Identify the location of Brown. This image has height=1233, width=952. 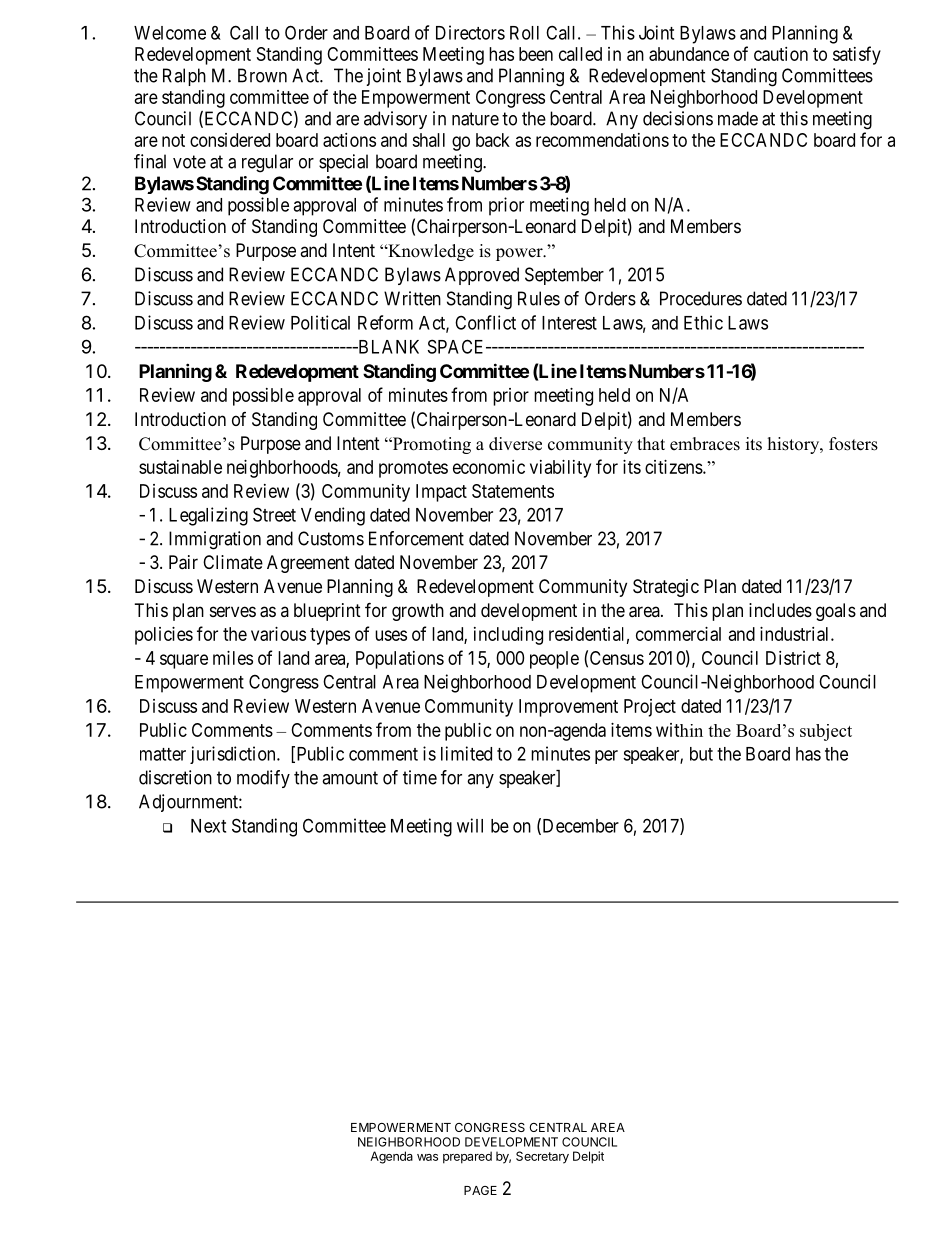
(262, 75).
